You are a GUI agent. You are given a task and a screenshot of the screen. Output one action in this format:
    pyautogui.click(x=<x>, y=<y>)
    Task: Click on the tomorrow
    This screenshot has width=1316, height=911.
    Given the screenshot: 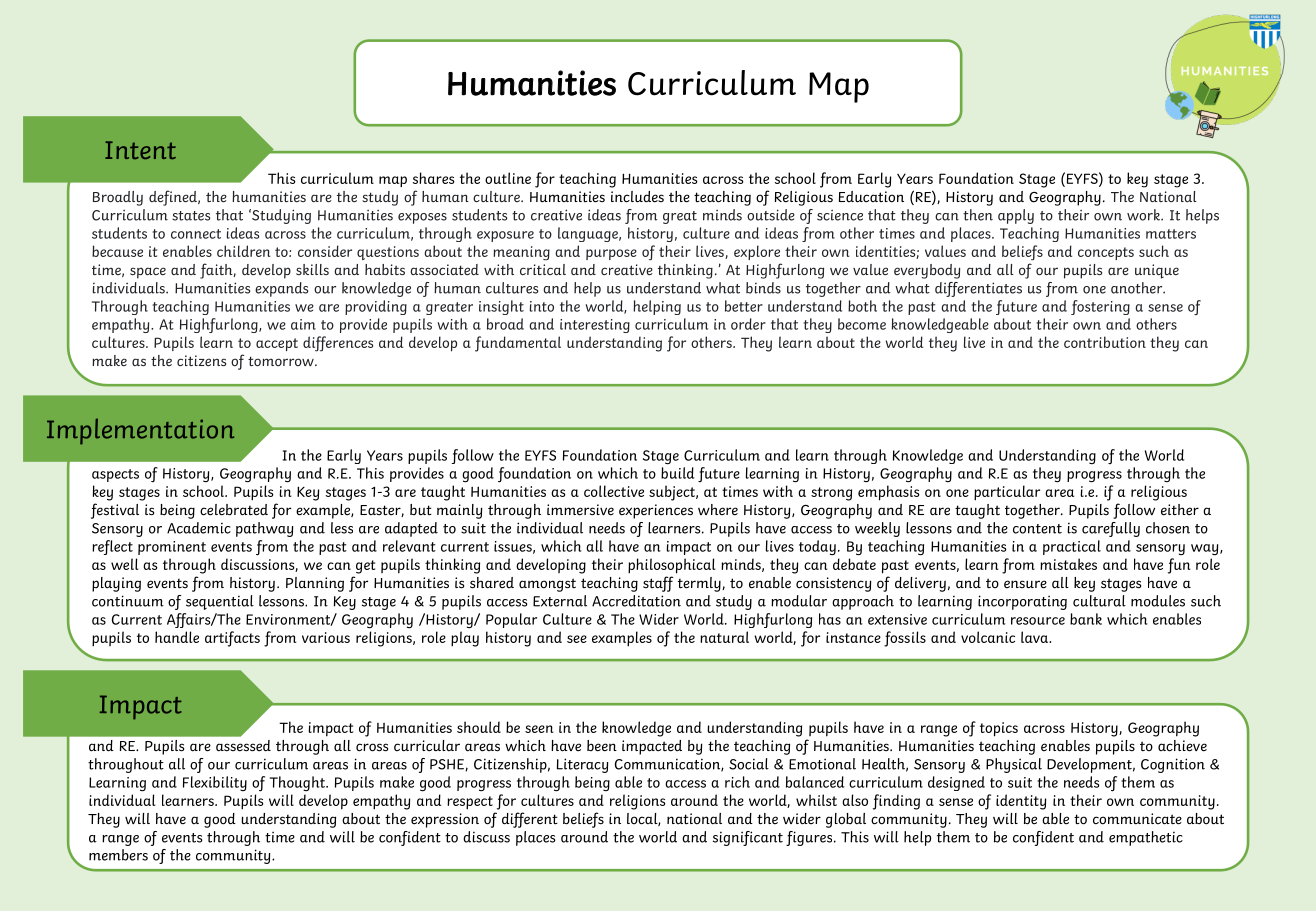 What is the action you would take?
    pyautogui.click(x=282, y=361)
